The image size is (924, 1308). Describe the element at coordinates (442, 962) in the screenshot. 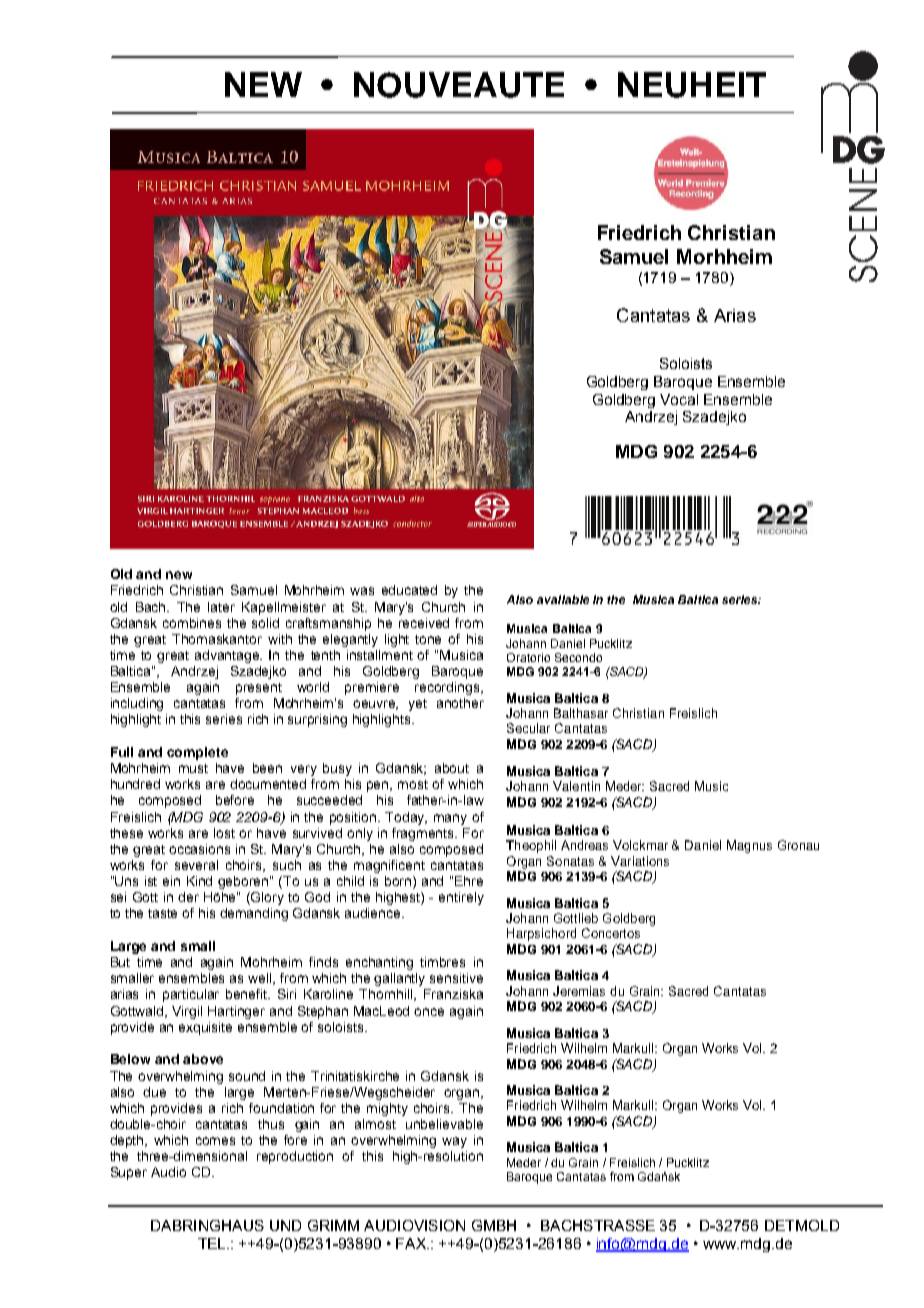

I see `timbres` at that location.
